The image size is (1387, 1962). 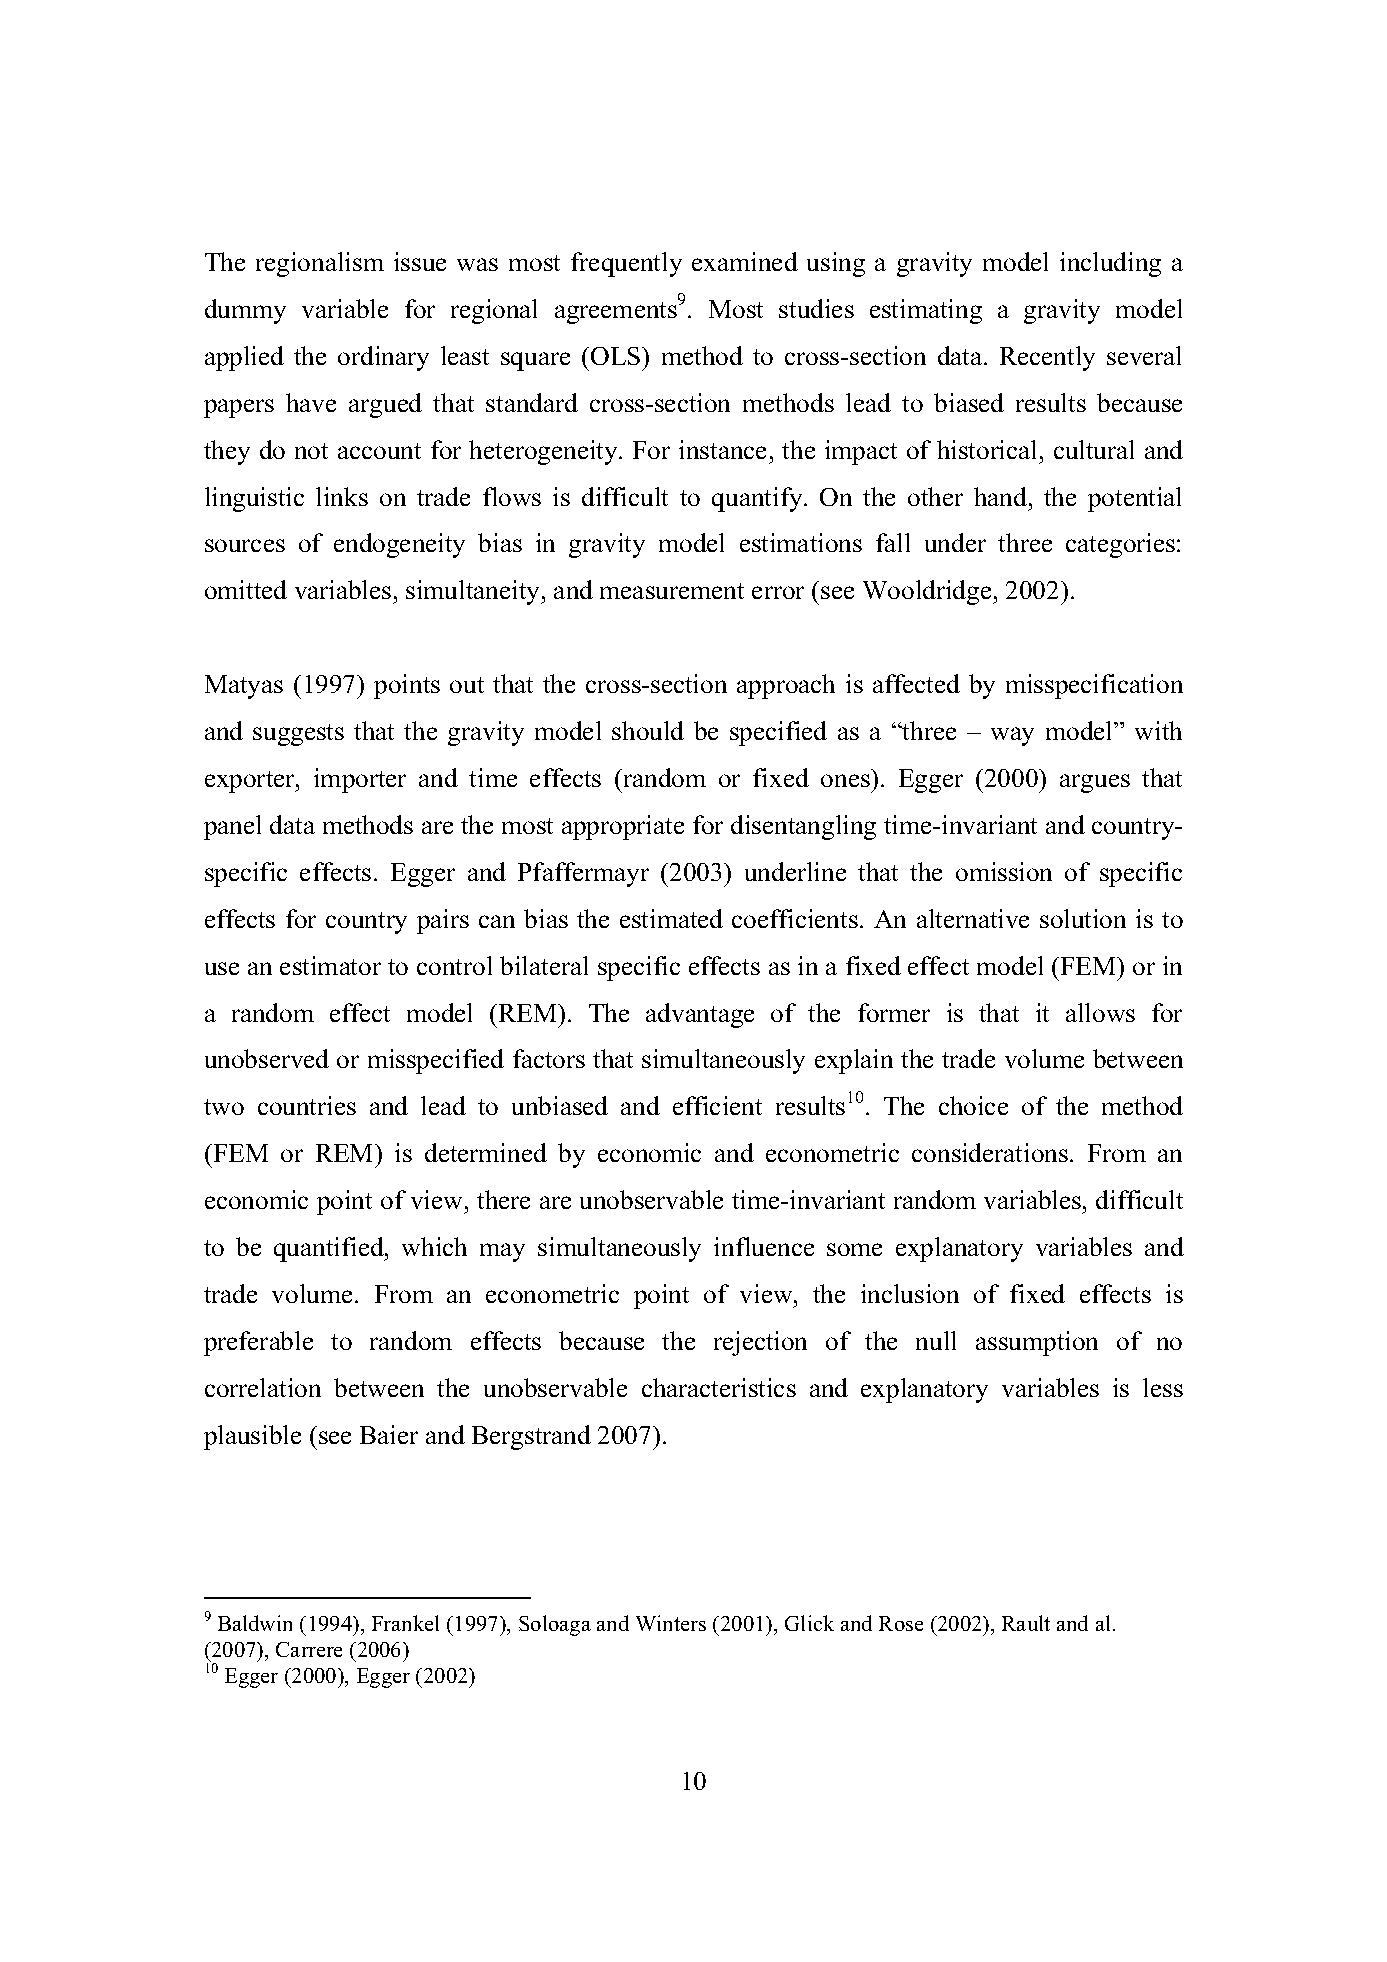 I want to click on omitted, so click(x=246, y=589).
